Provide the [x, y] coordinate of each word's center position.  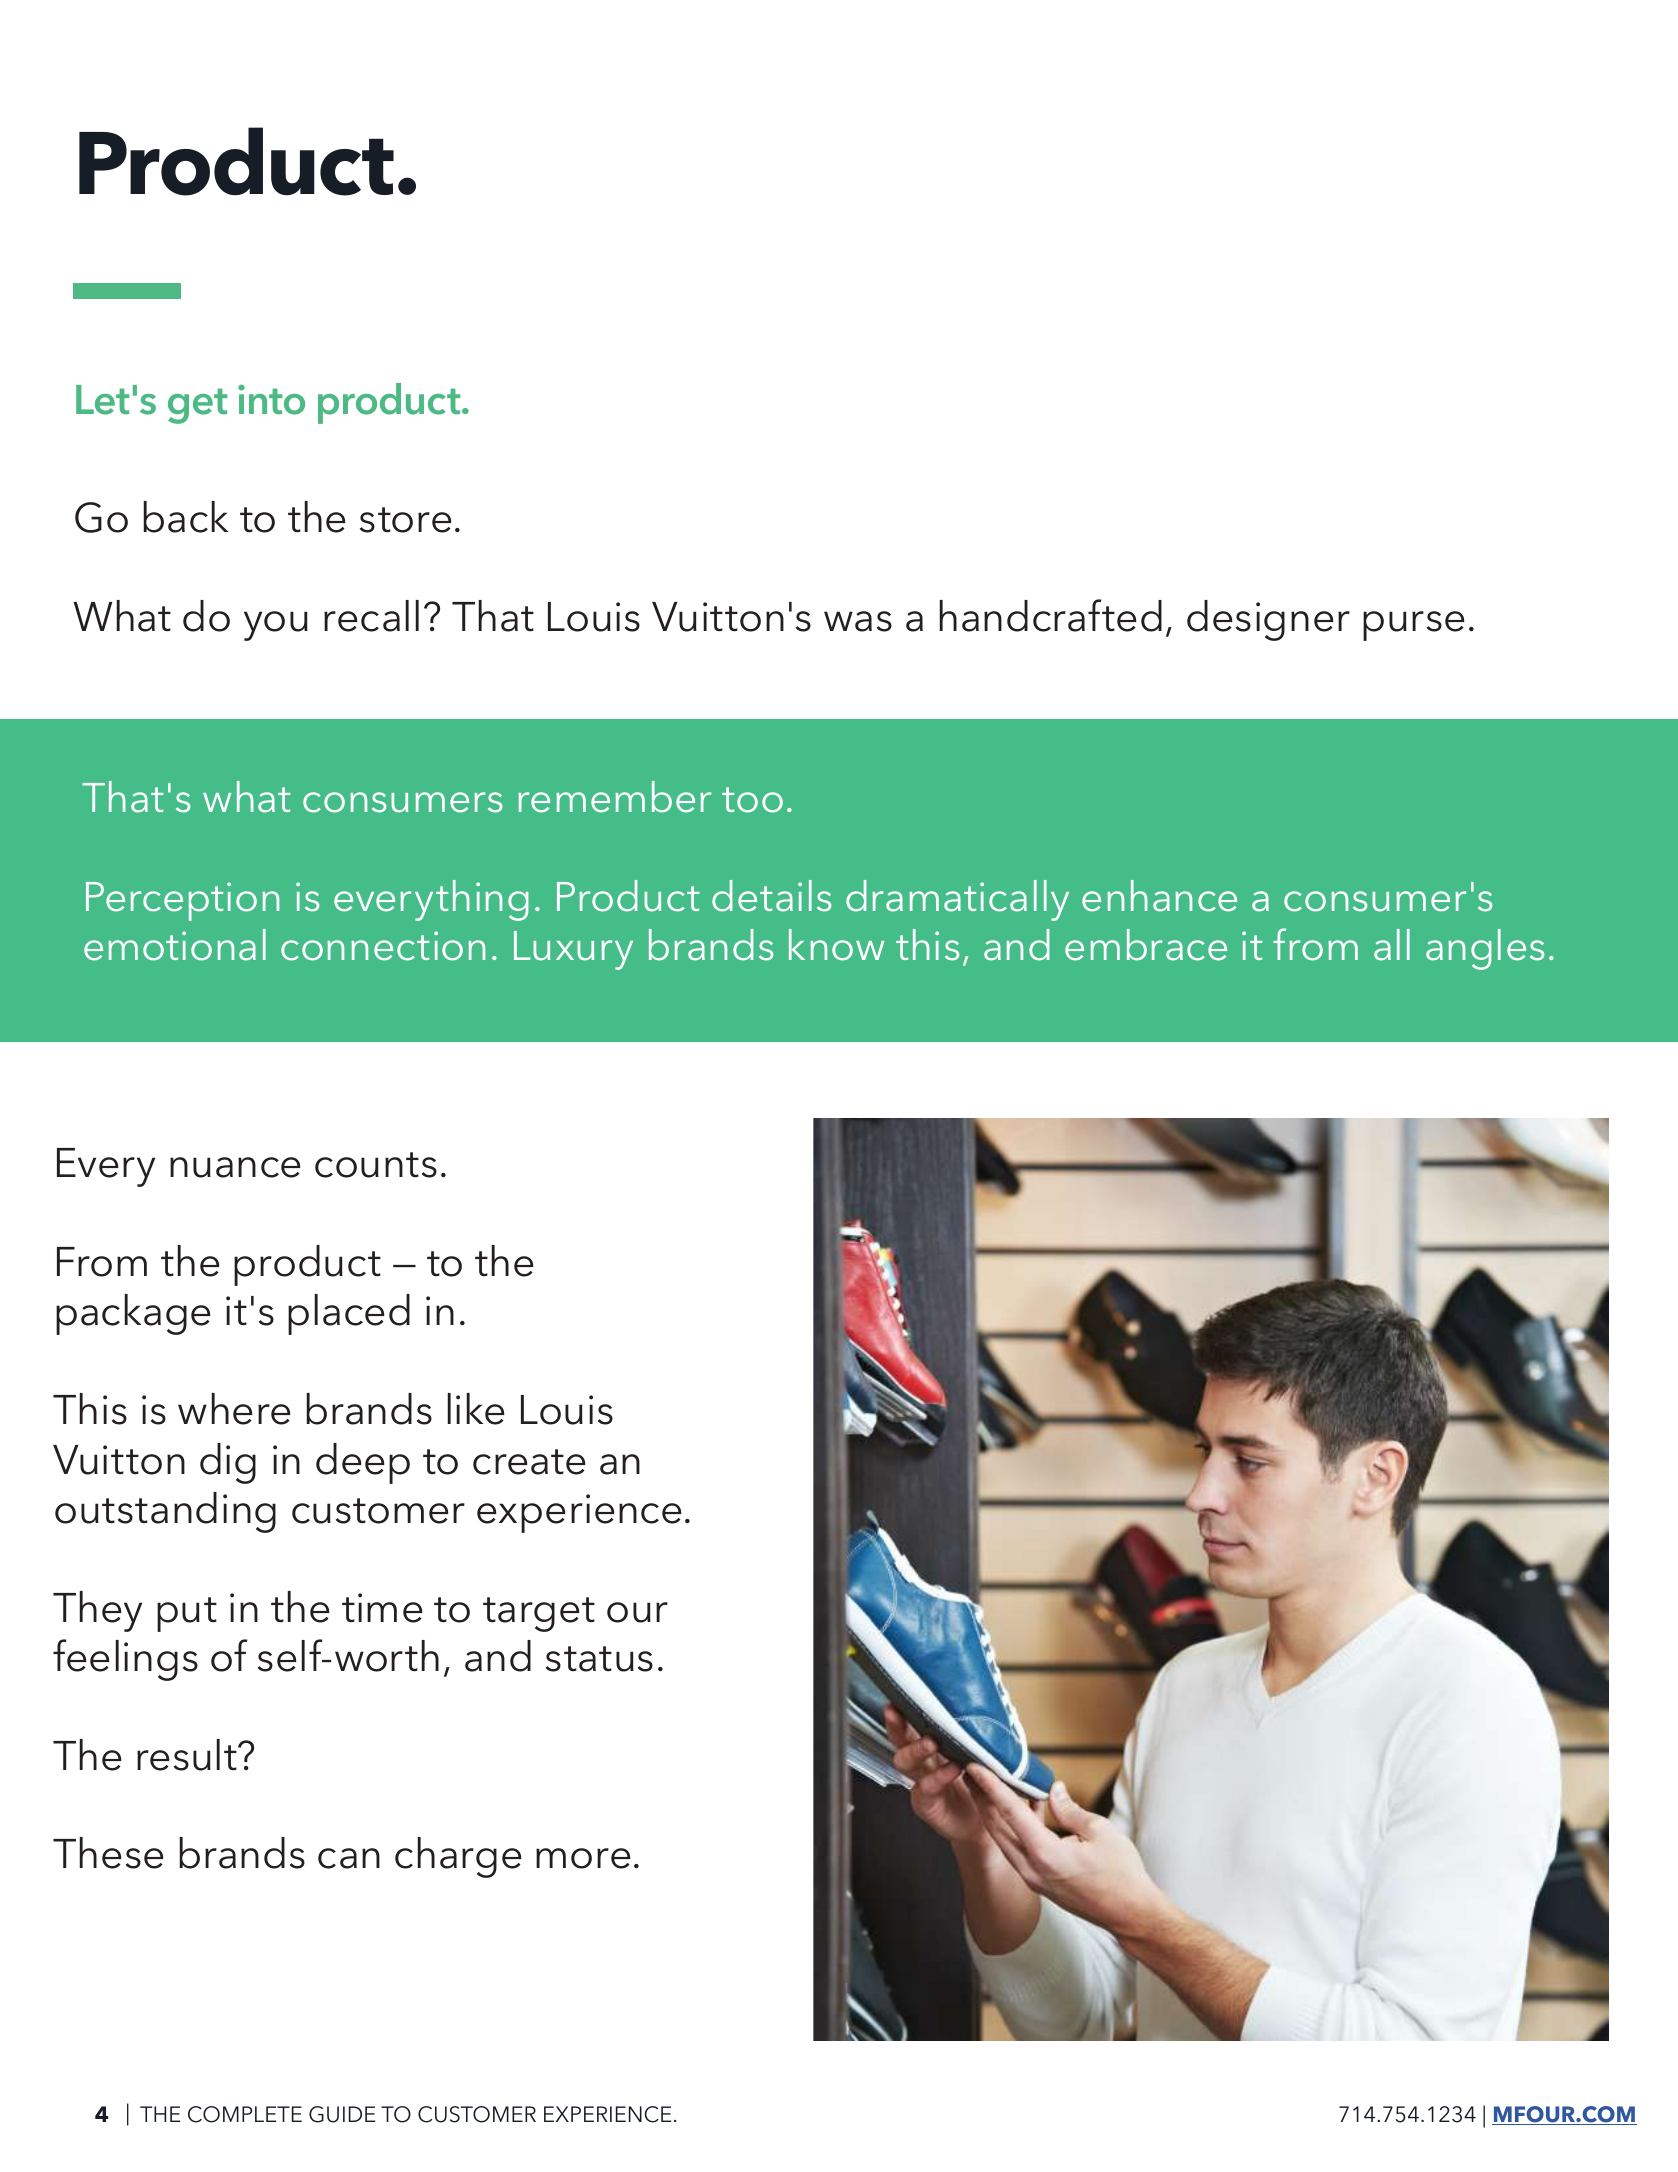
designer [1268, 620]
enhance [1159, 896]
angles [1485, 949]
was [858, 621]
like [475, 1409]
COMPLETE [245, 2114]
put [187, 1614]
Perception [182, 901]
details [771, 896]
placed [349, 1314]
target [539, 1614]
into [271, 400]
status [599, 1659]
